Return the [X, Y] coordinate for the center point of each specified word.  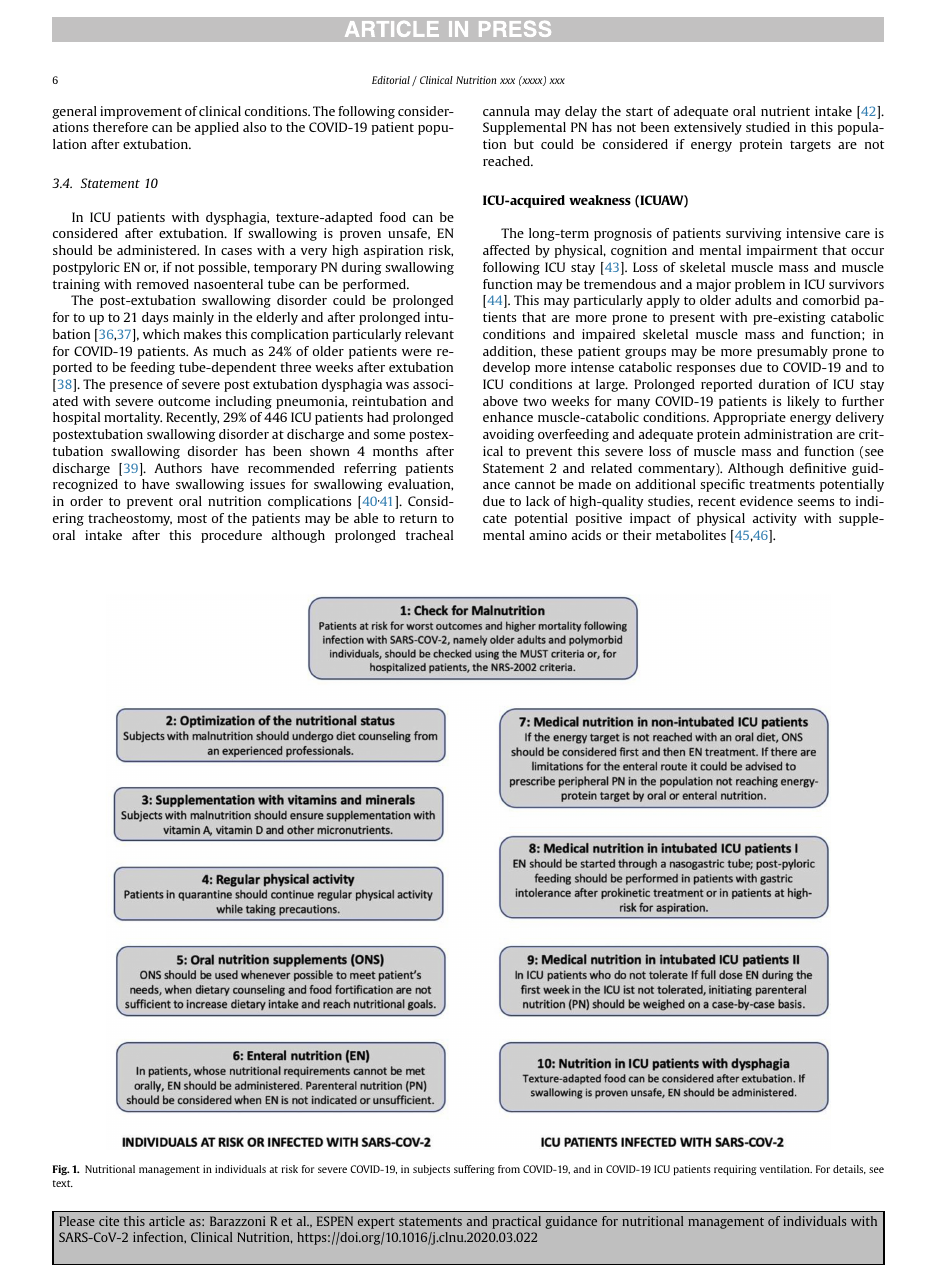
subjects [431, 1170]
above [500, 401]
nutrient [785, 111]
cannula [506, 111]
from [509, 1169]
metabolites [691, 535]
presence [136, 387]
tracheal [429, 535]
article [167, 1221]
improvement [141, 112]
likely [803, 402]
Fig [61, 1170]
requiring [735, 1170]
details [849, 1169]
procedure [231, 536]
